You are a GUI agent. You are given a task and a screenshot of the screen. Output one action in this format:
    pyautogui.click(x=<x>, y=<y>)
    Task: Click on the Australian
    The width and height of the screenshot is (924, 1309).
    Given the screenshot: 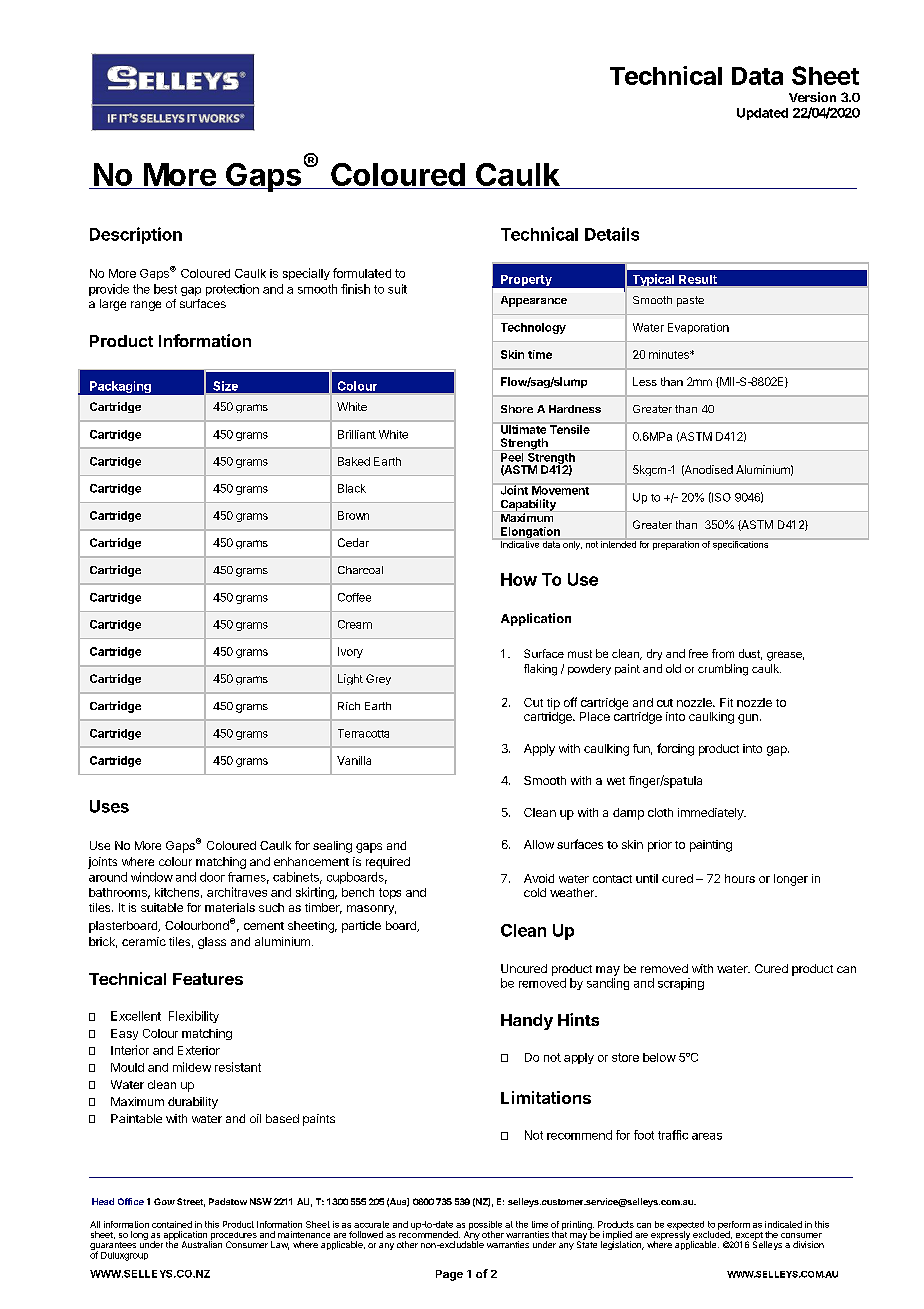 What is the action you would take?
    pyautogui.click(x=202, y=1243)
